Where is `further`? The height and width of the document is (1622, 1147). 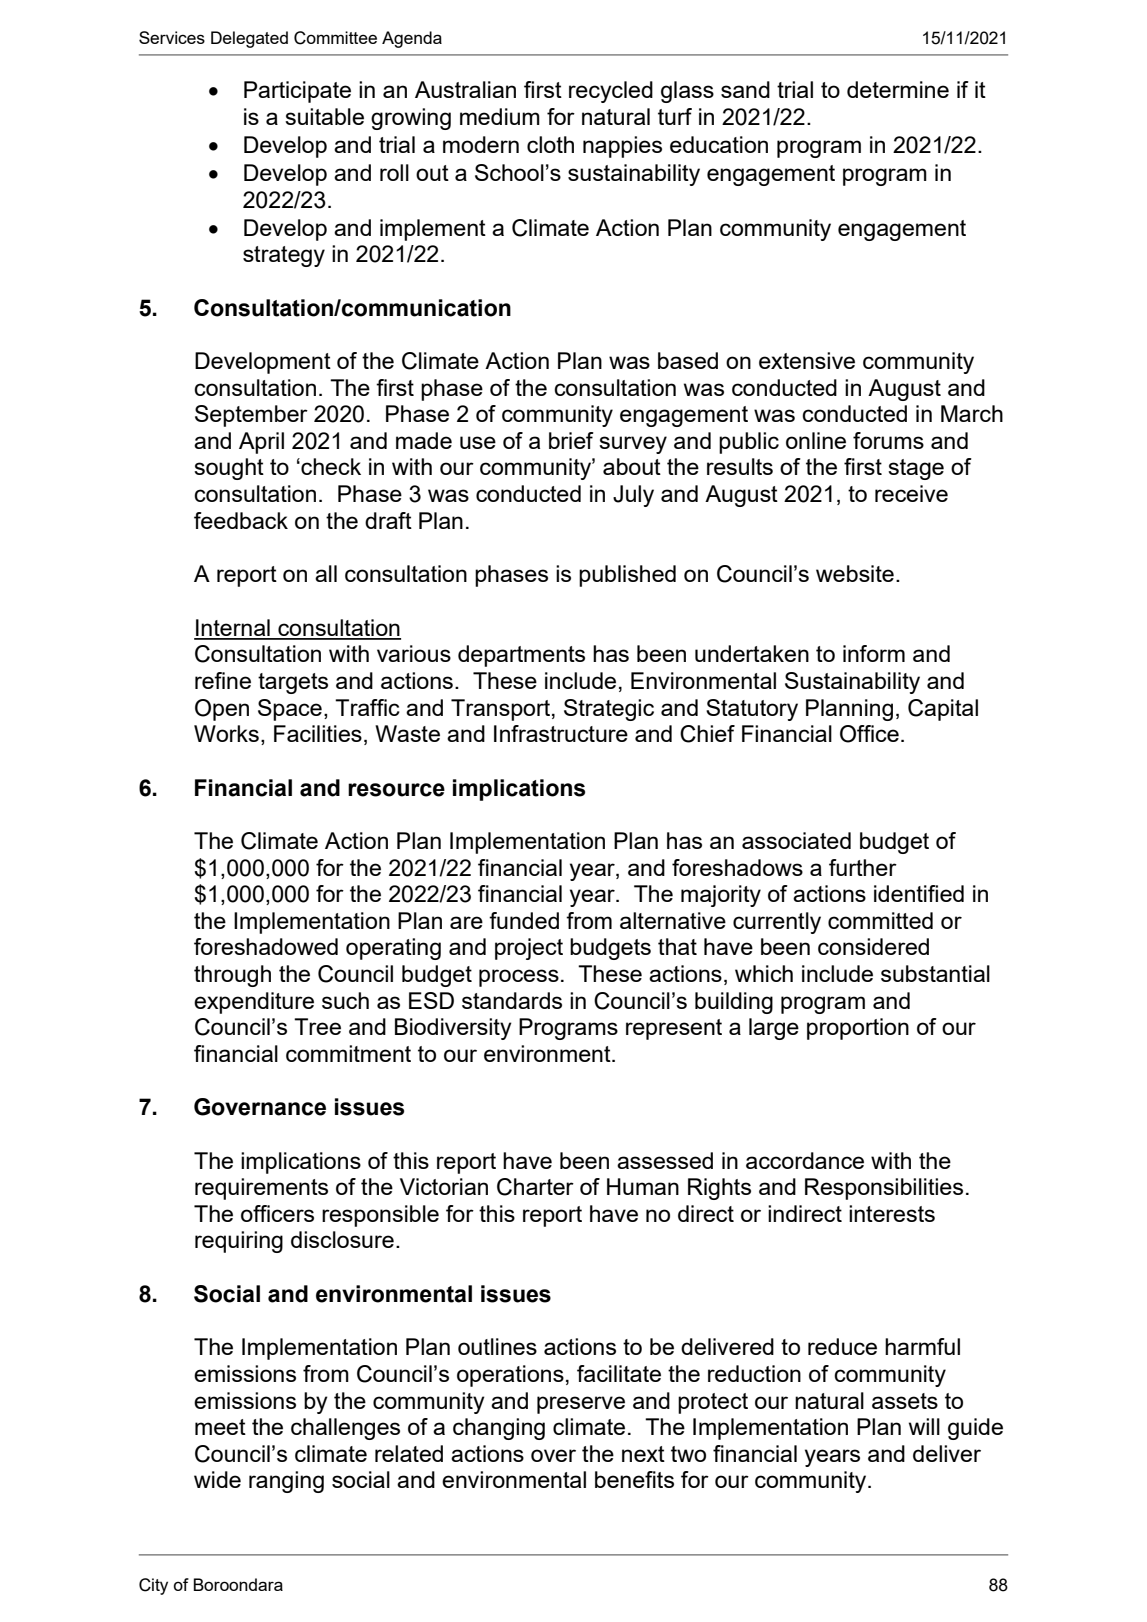
further is located at coordinates (863, 867).
